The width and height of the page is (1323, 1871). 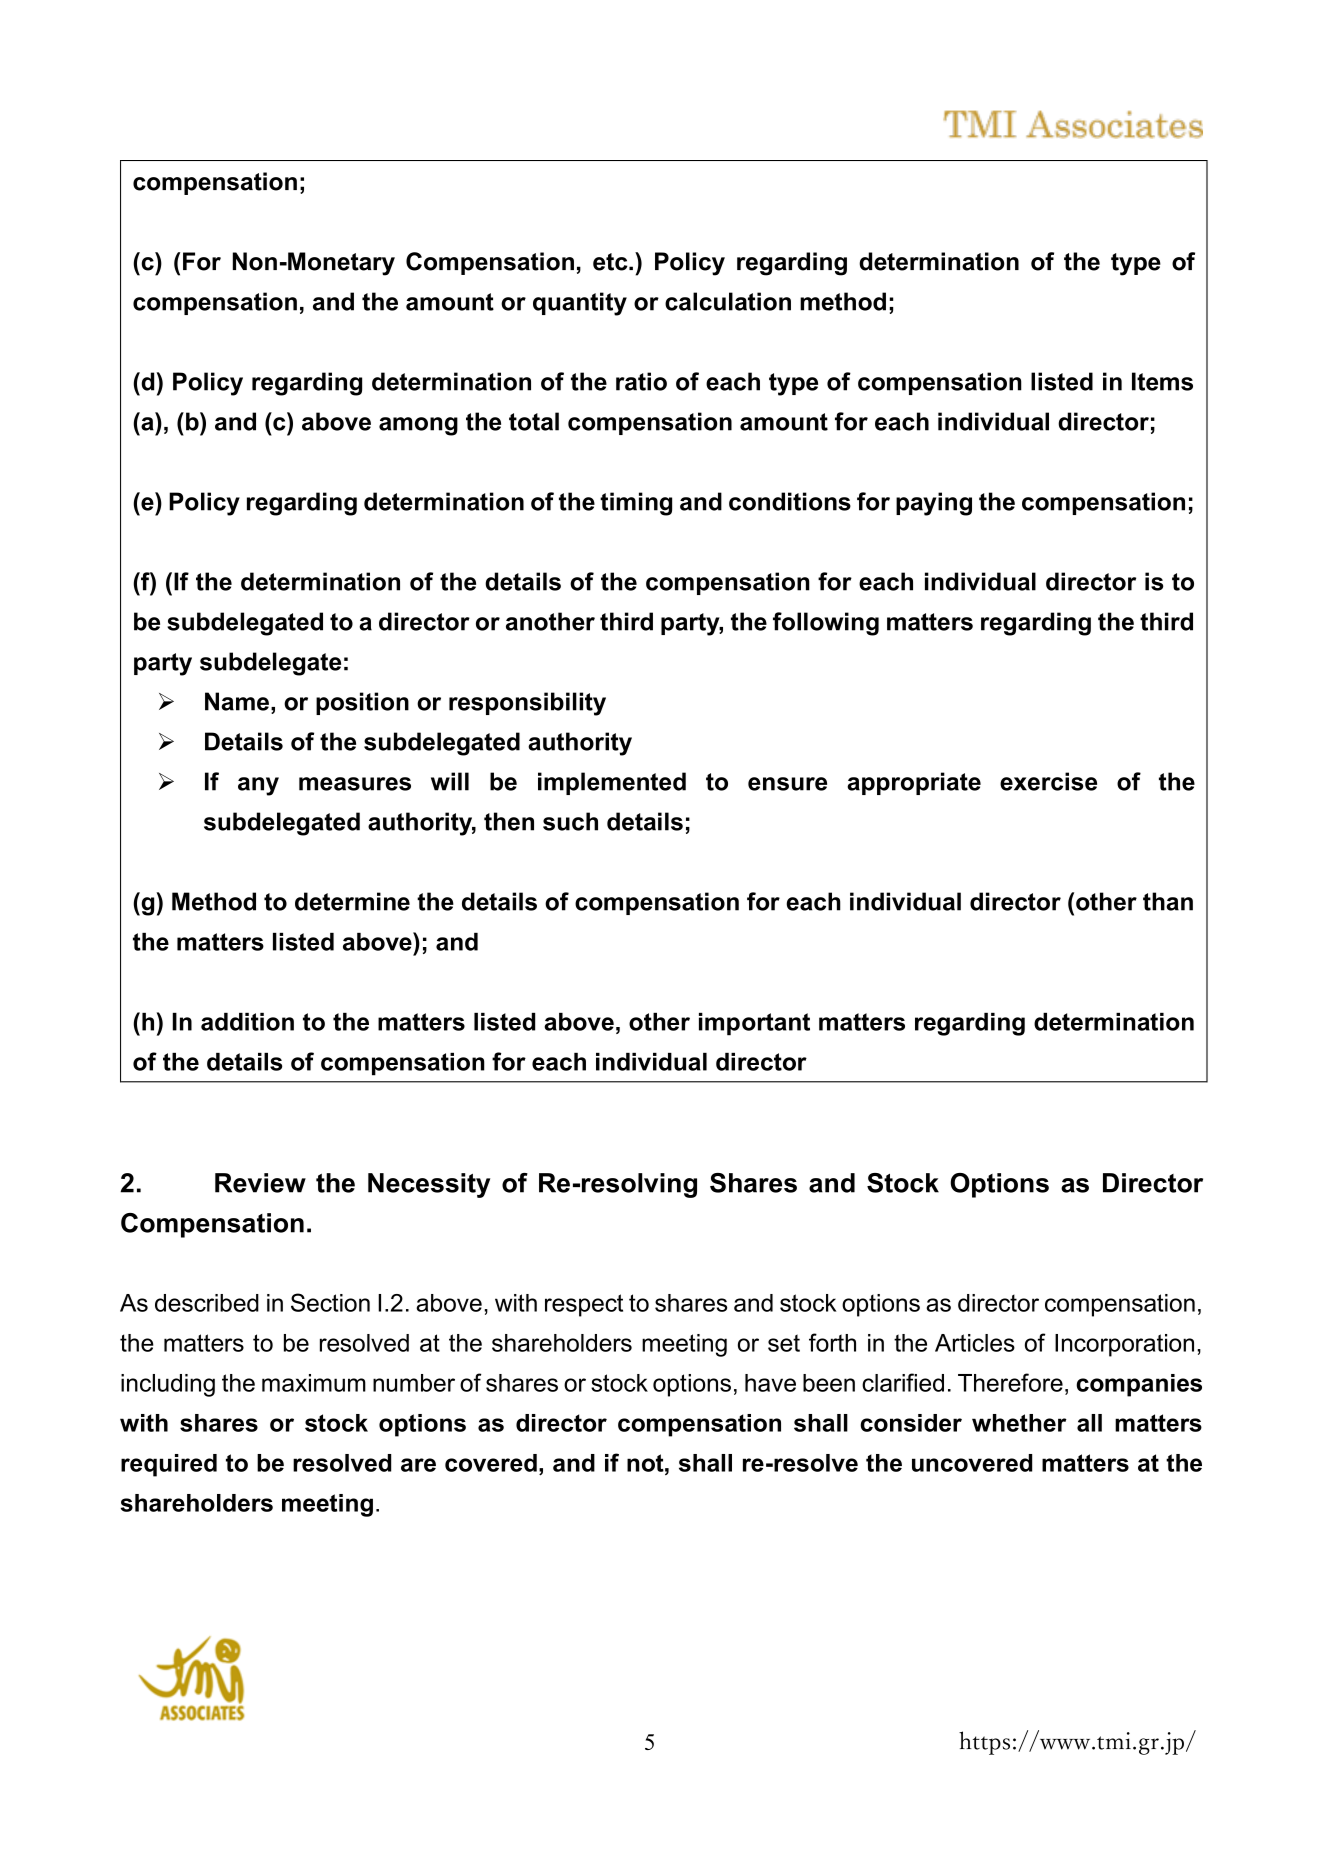 What do you see at coordinates (1162, 381) in the page?
I see `Items` at bounding box center [1162, 381].
